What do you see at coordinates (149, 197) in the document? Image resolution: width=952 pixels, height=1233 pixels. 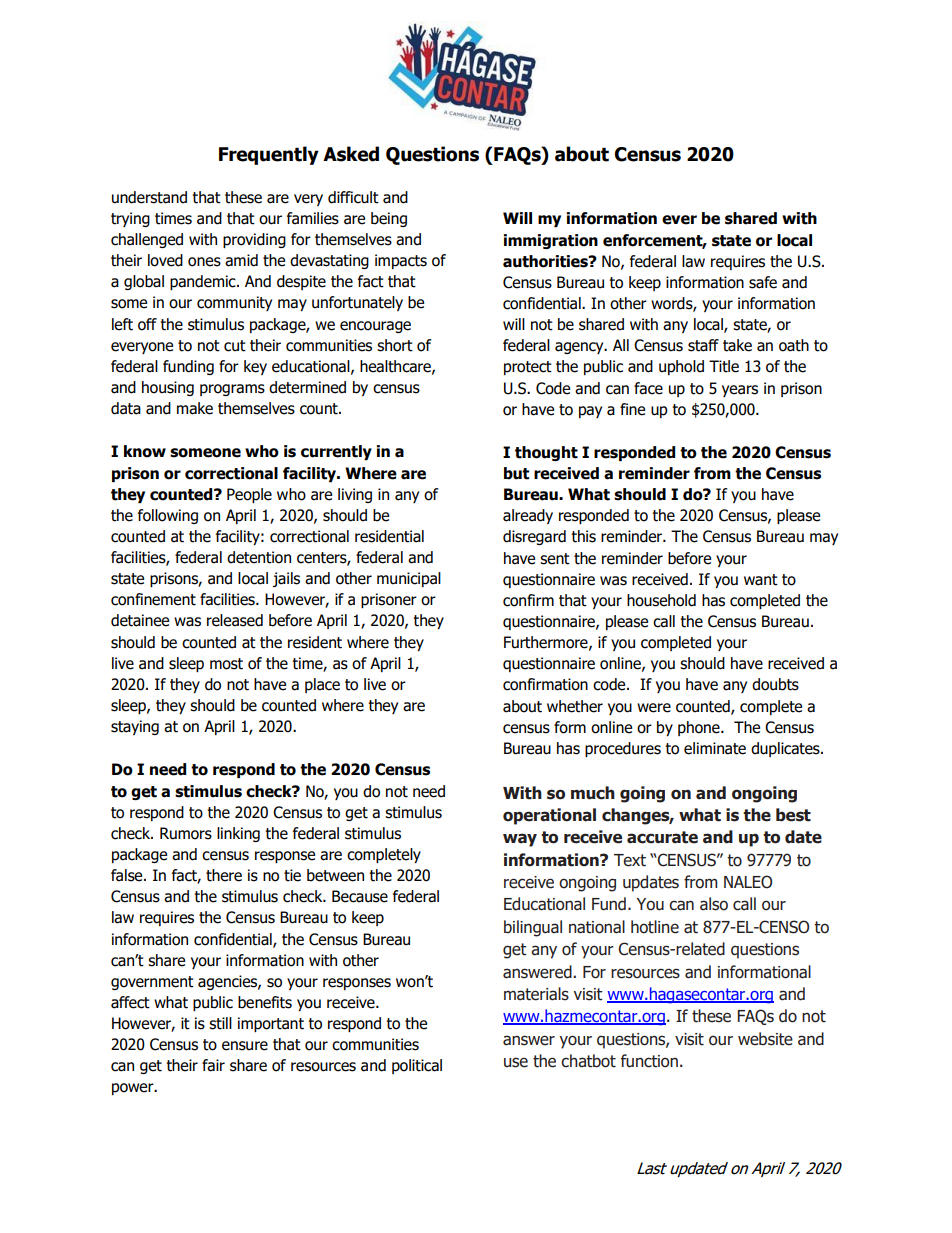 I see `understand` at bounding box center [149, 197].
